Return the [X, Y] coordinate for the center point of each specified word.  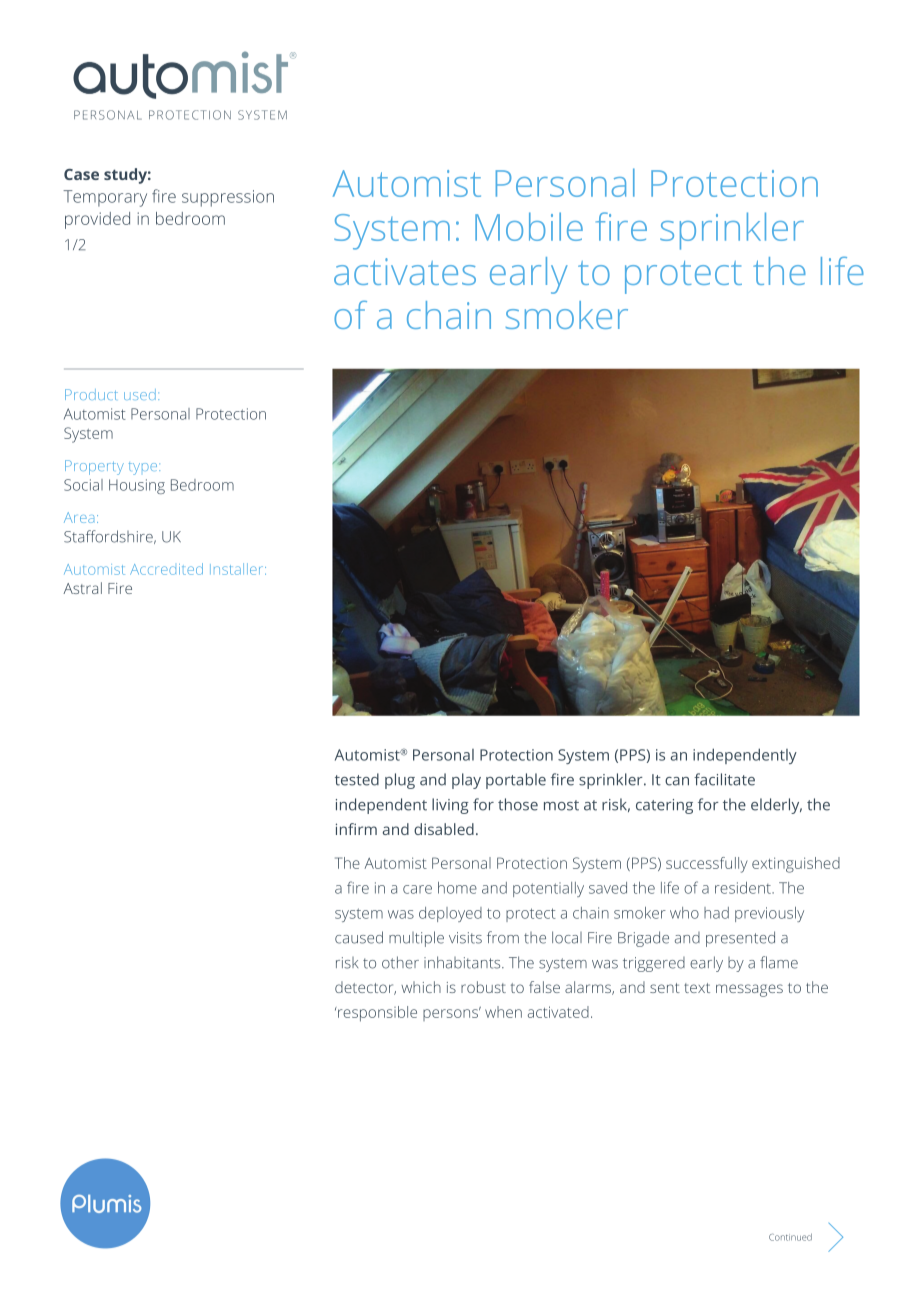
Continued [790, 1237]
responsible [376, 1014]
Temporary [105, 198]
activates [405, 271]
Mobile [529, 226]
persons [452, 1014]
